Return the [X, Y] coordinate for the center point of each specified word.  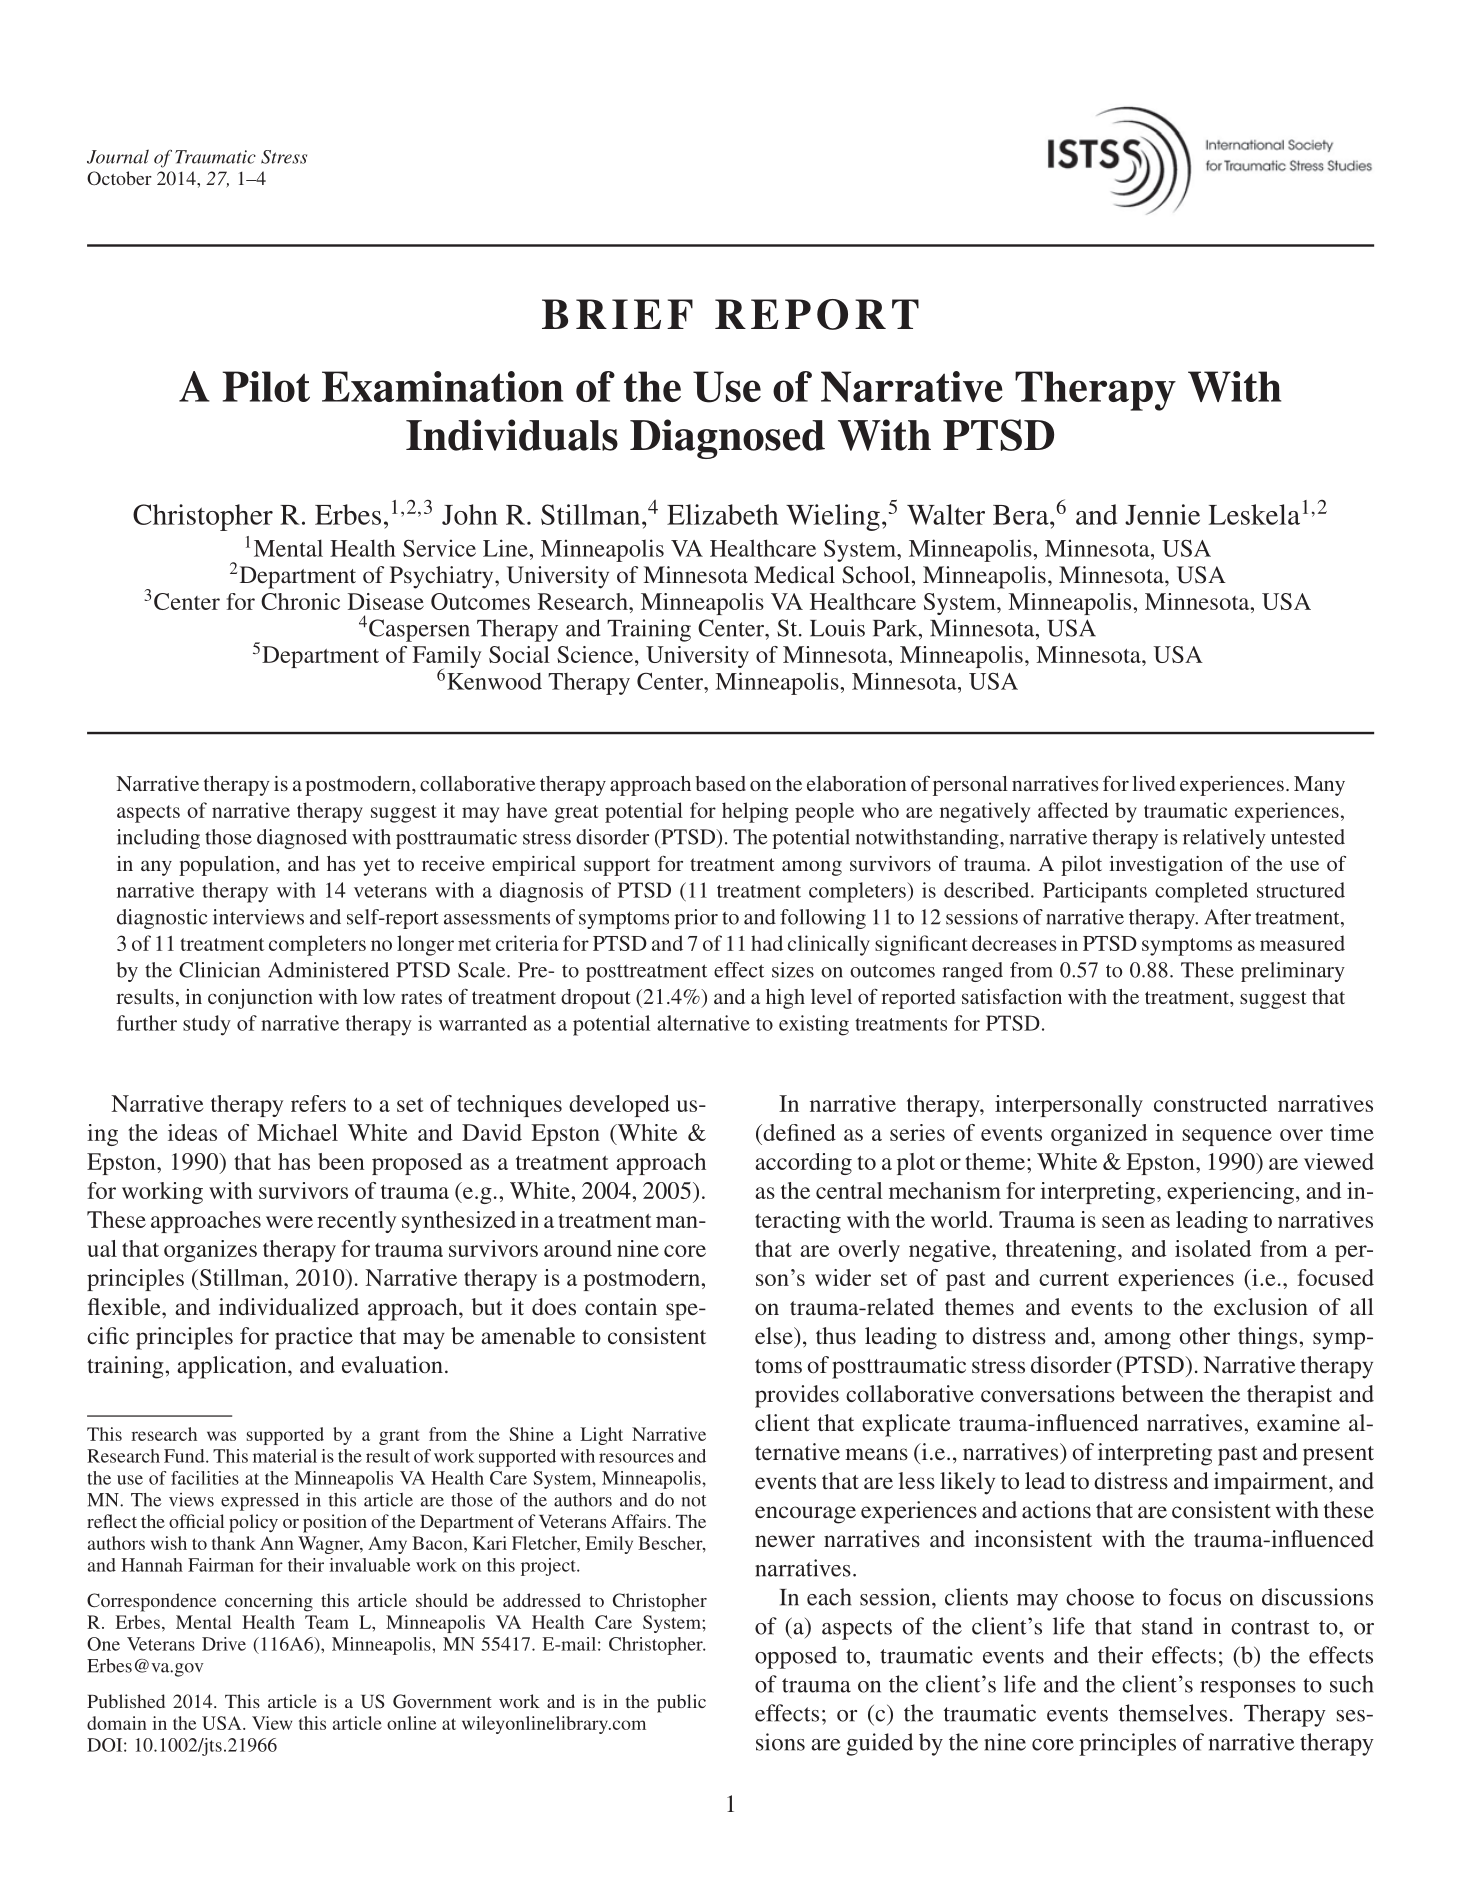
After [1227, 917]
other [1204, 1335]
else [775, 1335]
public [681, 1703]
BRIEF [617, 314]
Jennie [1162, 514]
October [119, 178]
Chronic [300, 601]
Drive [224, 1644]
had [767, 943]
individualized [289, 1306]
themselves [1173, 1713]
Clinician [219, 970]
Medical [794, 574]
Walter [946, 514]
